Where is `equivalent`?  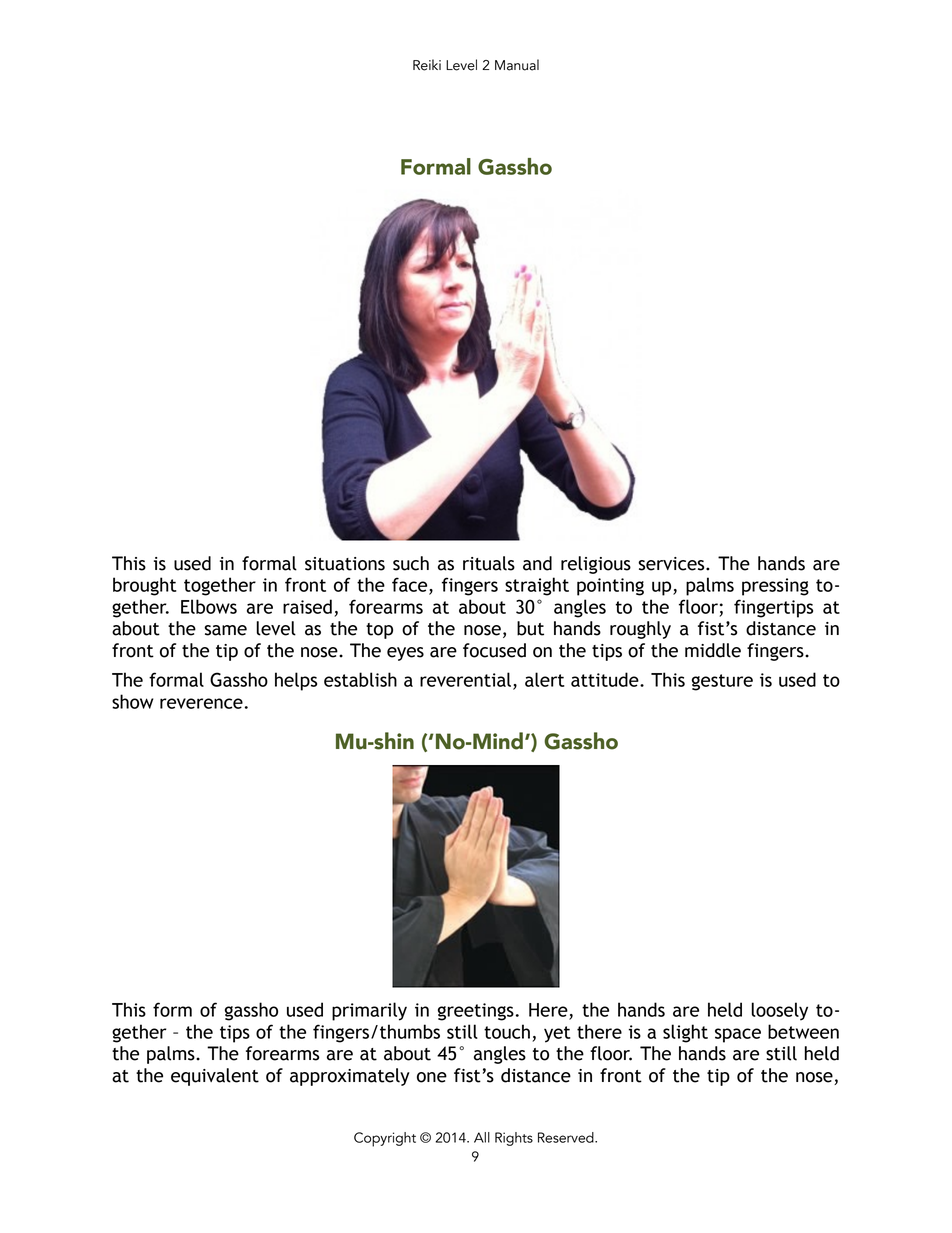 equivalent is located at coordinates (215, 1077).
